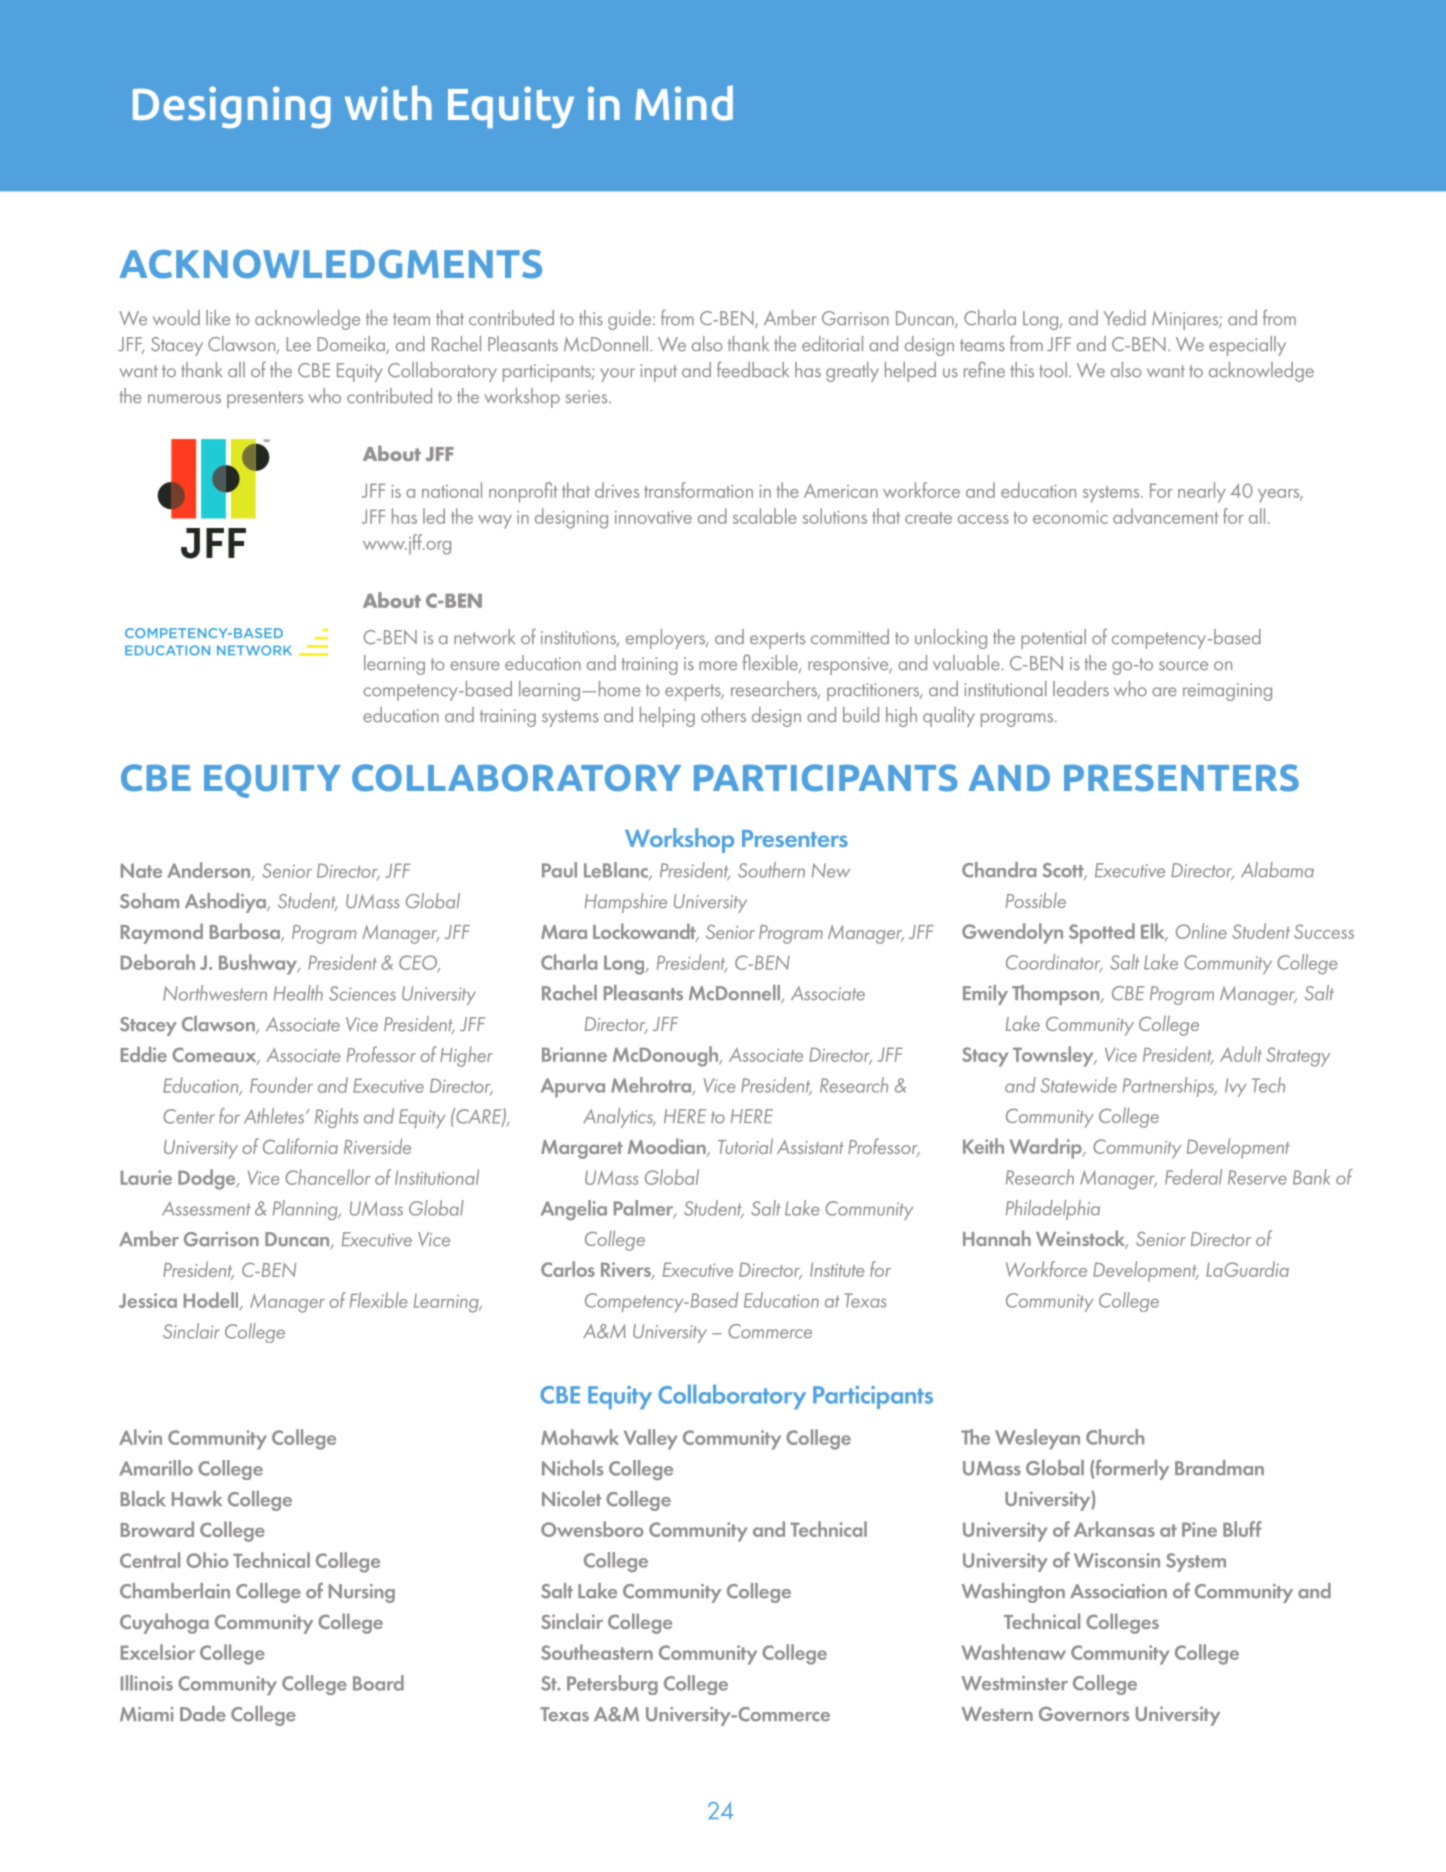 The image size is (1446, 1872). What do you see at coordinates (684, 103) in the image?
I see `Mind` at bounding box center [684, 103].
